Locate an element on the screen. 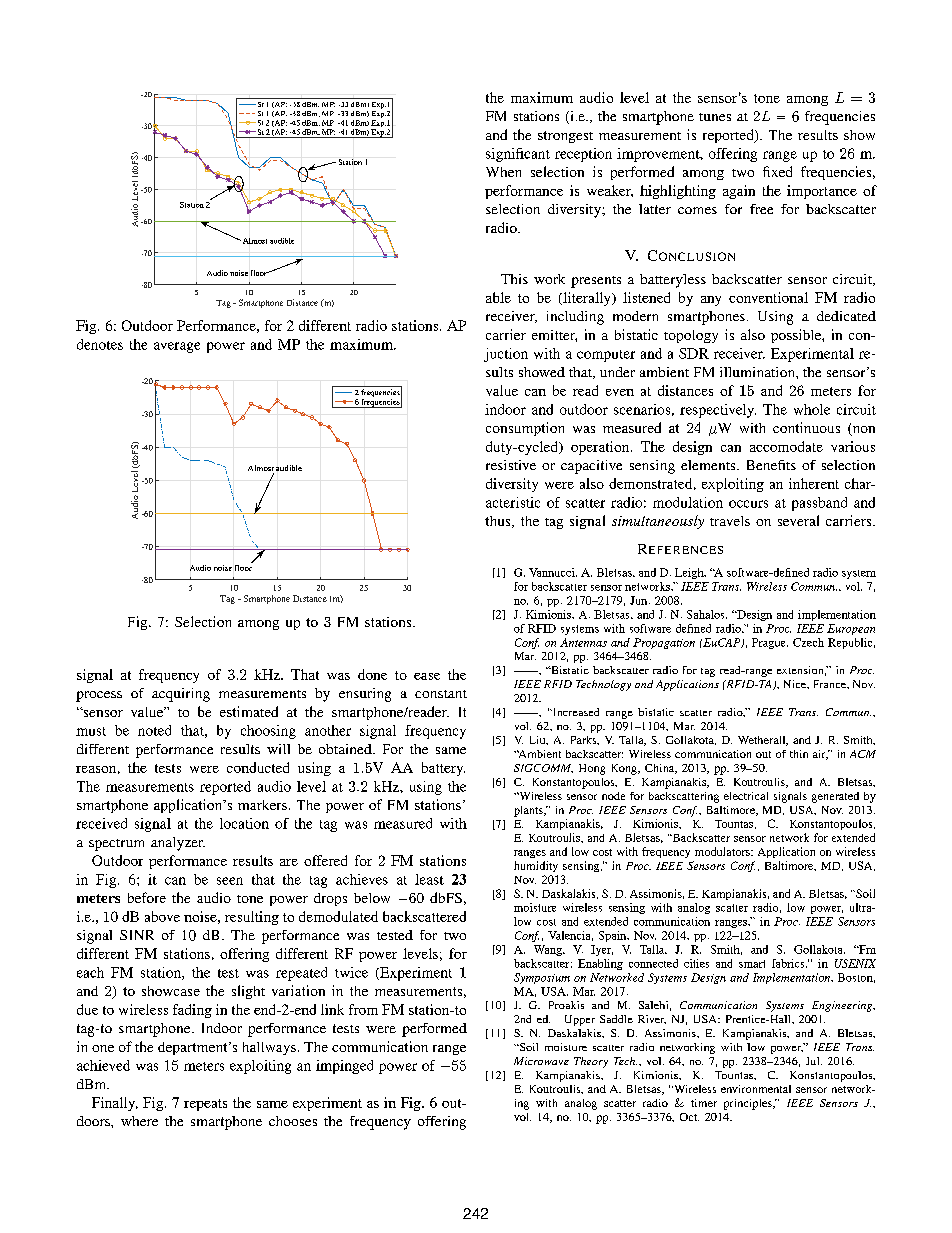 The image size is (952, 1233). environmental is located at coordinates (756, 1089).
